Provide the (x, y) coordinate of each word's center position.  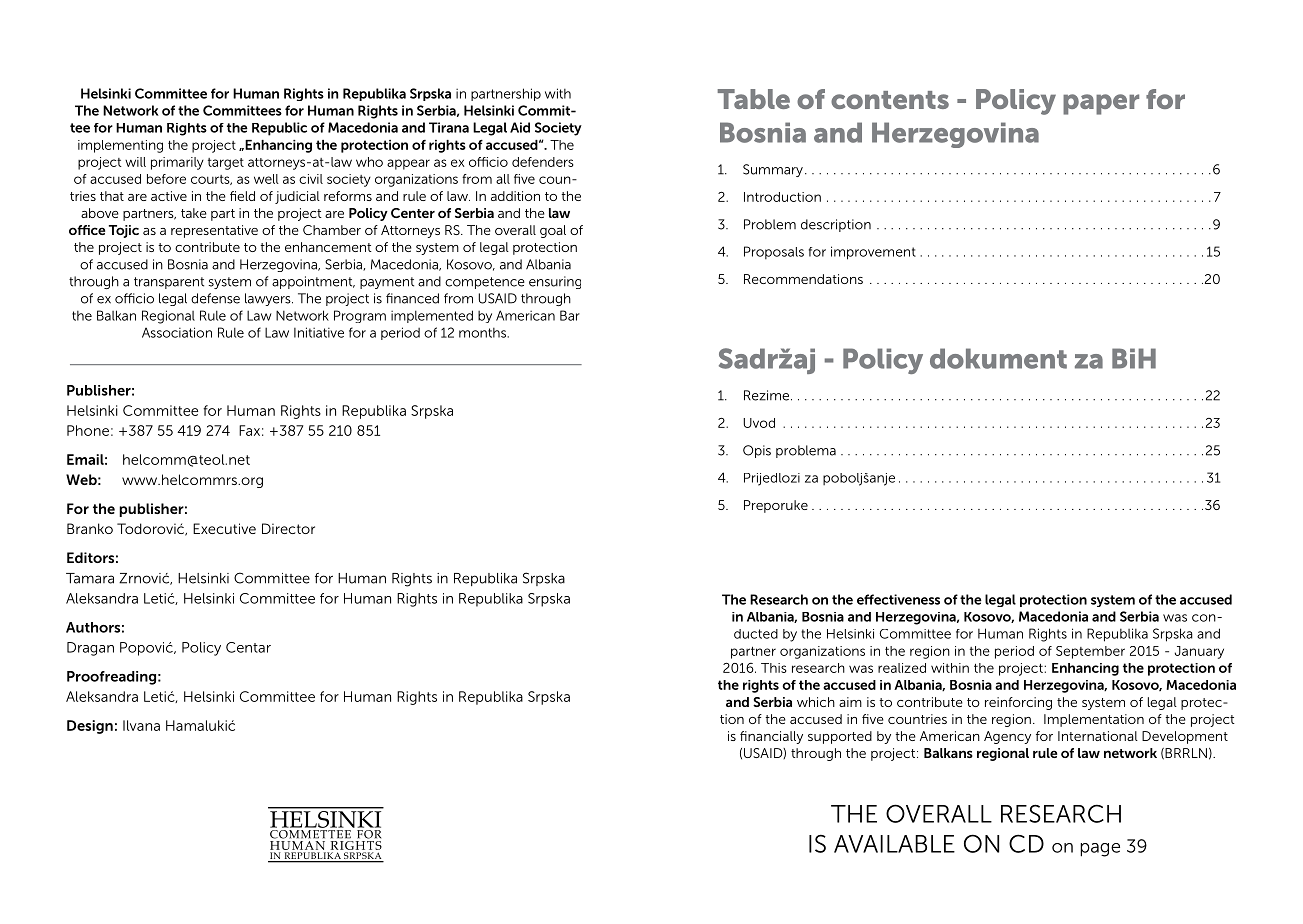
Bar (570, 315)
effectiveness (898, 599)
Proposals (774, 252)
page (1100, 850)
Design (90, 727)
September (1090, 652)
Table (753, 99)
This (774, 668)
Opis (757, 451)
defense (215, 298)
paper (1101, 104)
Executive (224, 528)
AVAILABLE (894, 844)
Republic (279, 129)
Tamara (90, 578)
